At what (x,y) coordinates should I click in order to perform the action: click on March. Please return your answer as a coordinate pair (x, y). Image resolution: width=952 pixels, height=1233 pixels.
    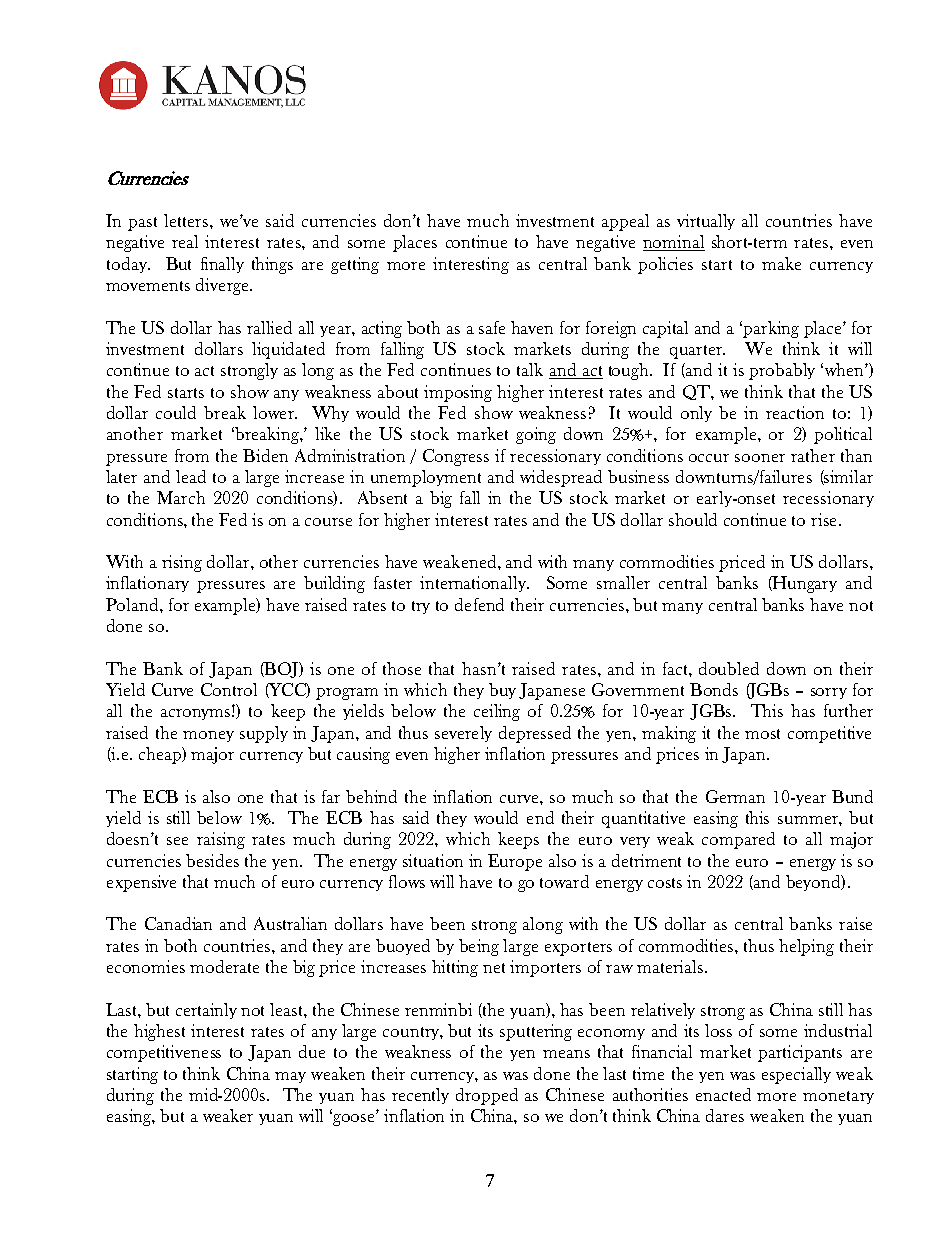
    Looking at the image, I should click on (181, 497).
